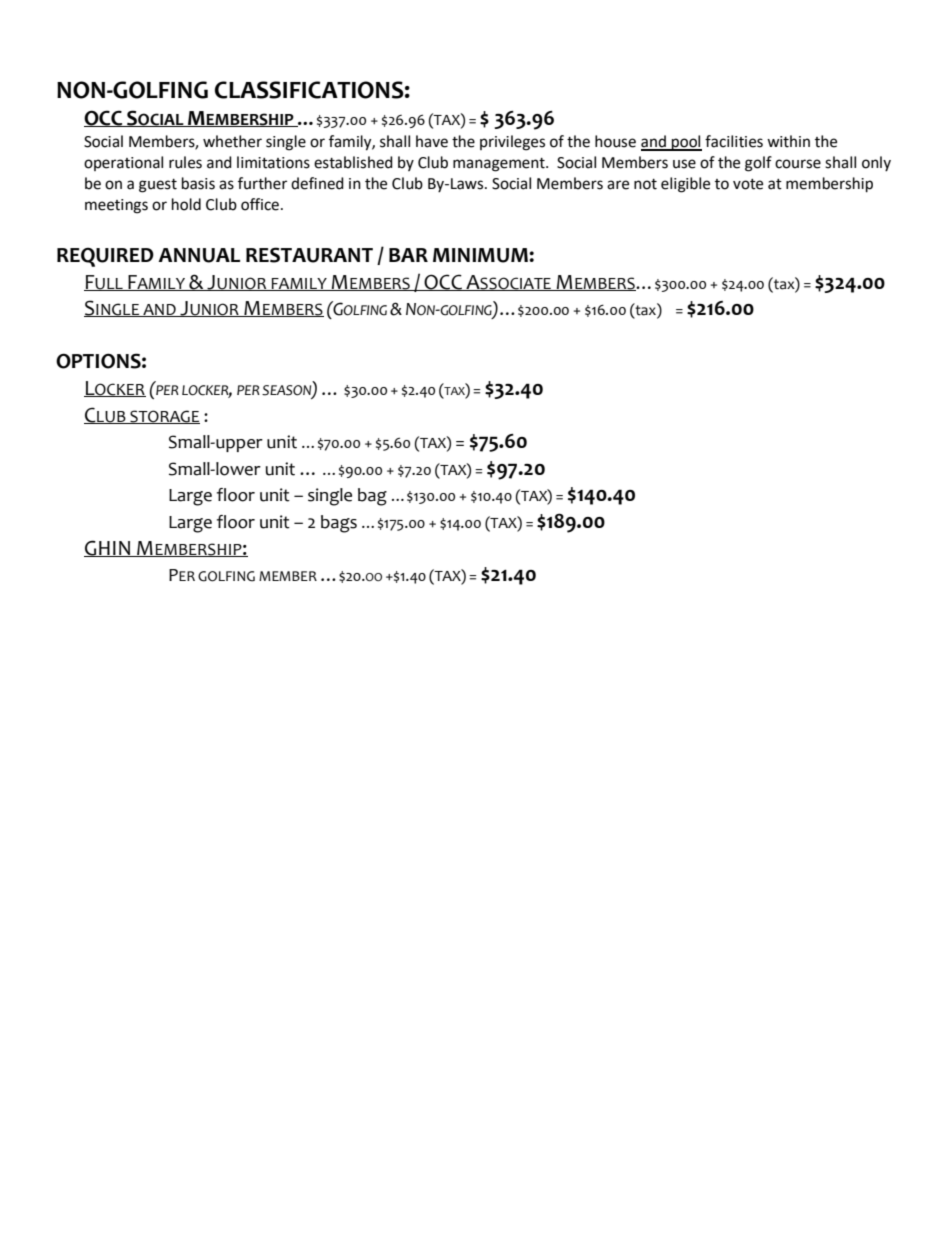  What do you see at coordinates (116, 206) in the page?
I see `meetings` at bounding box center [116, 206].
